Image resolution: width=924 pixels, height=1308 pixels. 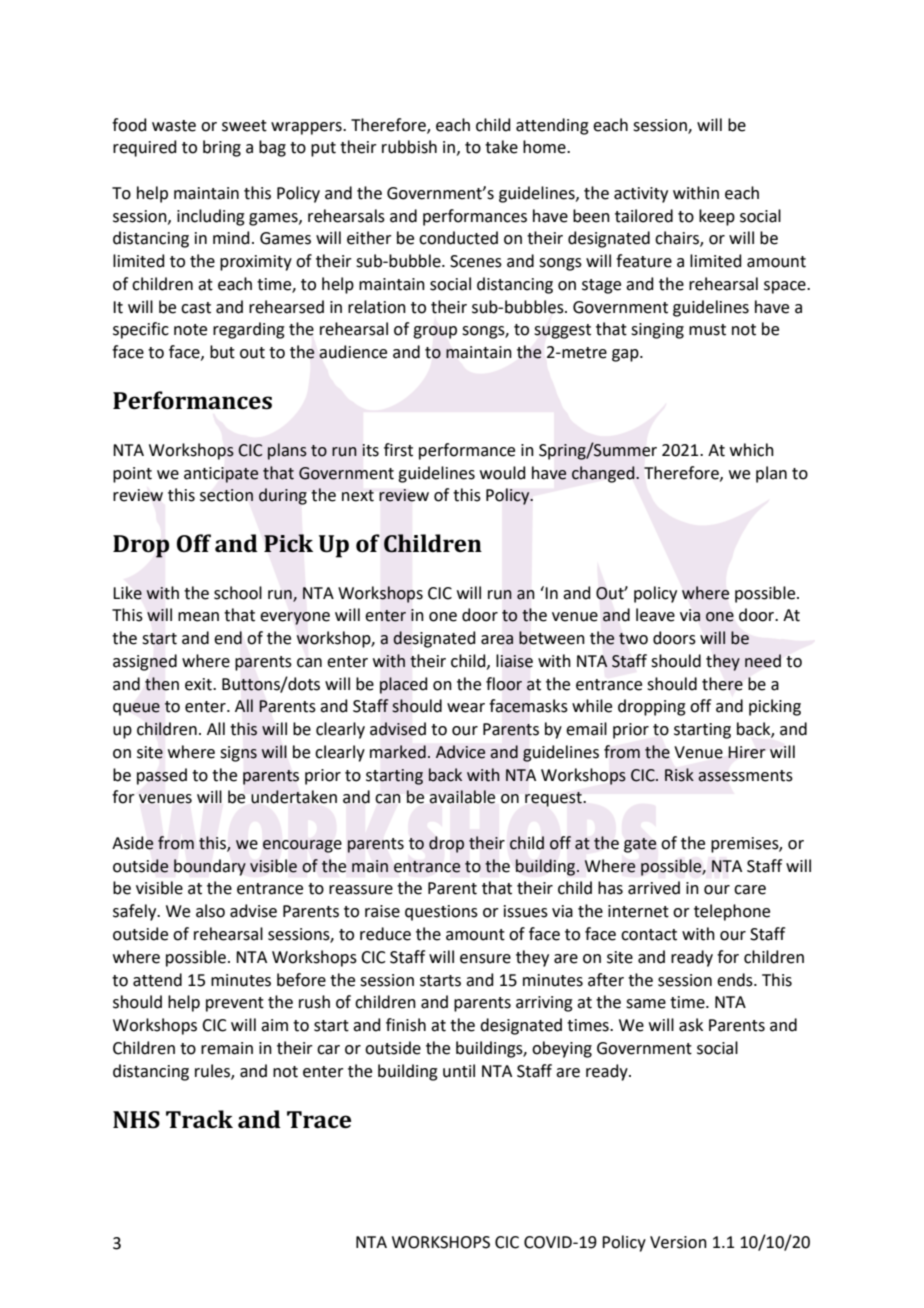 I want to click on rubbish, so click(x=409, y=147).
